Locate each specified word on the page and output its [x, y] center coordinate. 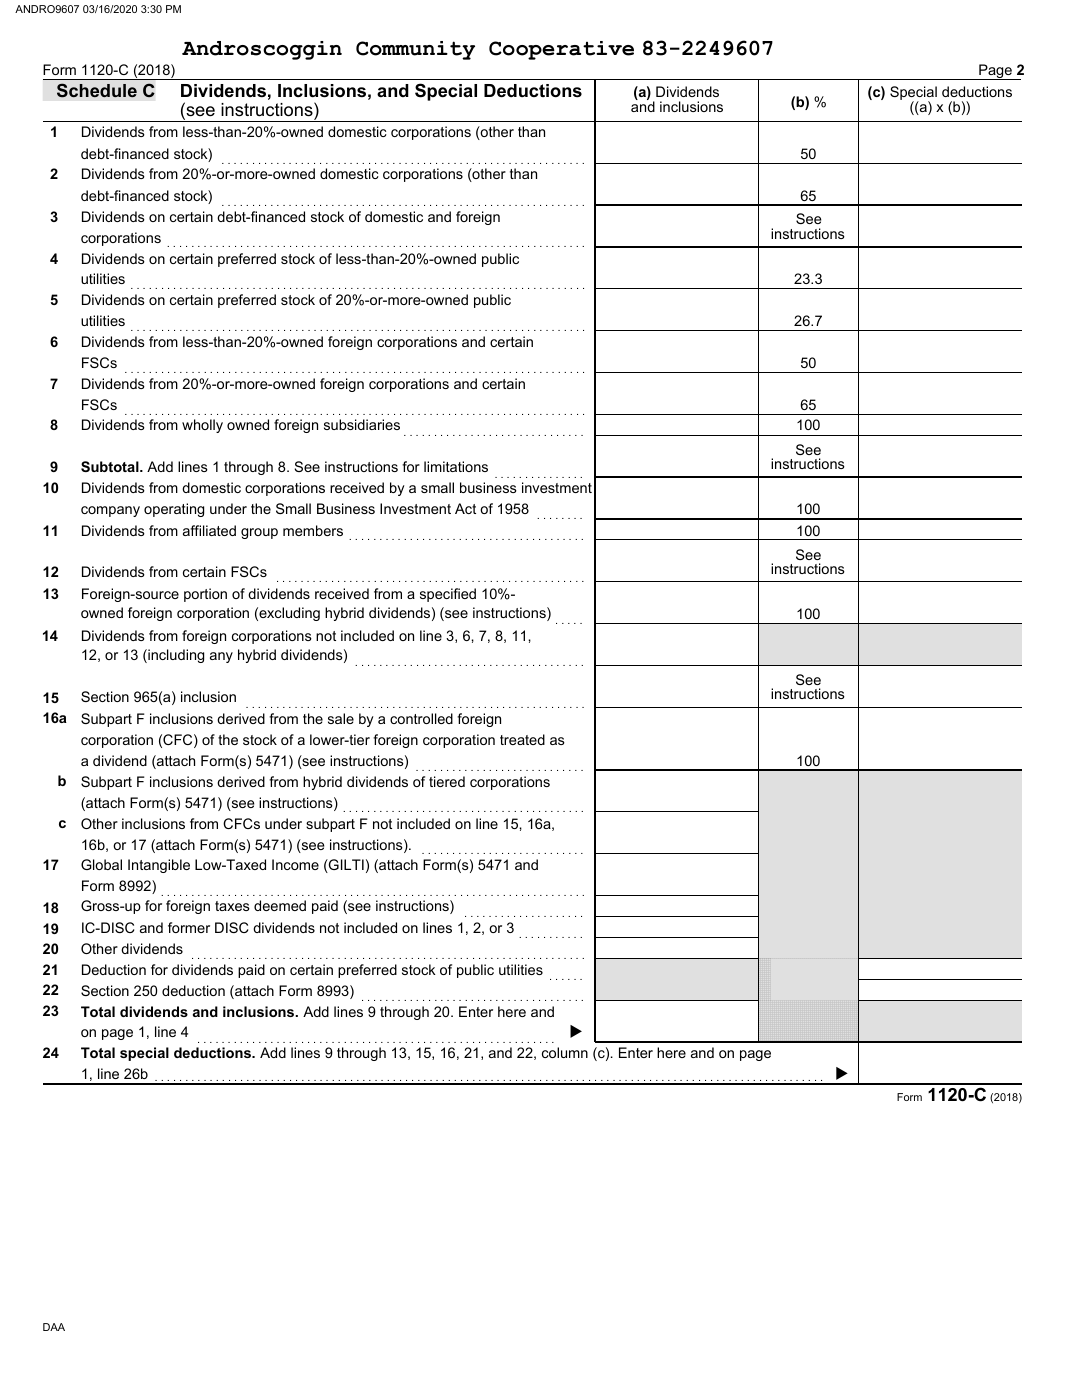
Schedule [97, 90]
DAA [54, 1327]
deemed [280, 905]
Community [415, 50]
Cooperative [561, 50]
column [565, 1052]
